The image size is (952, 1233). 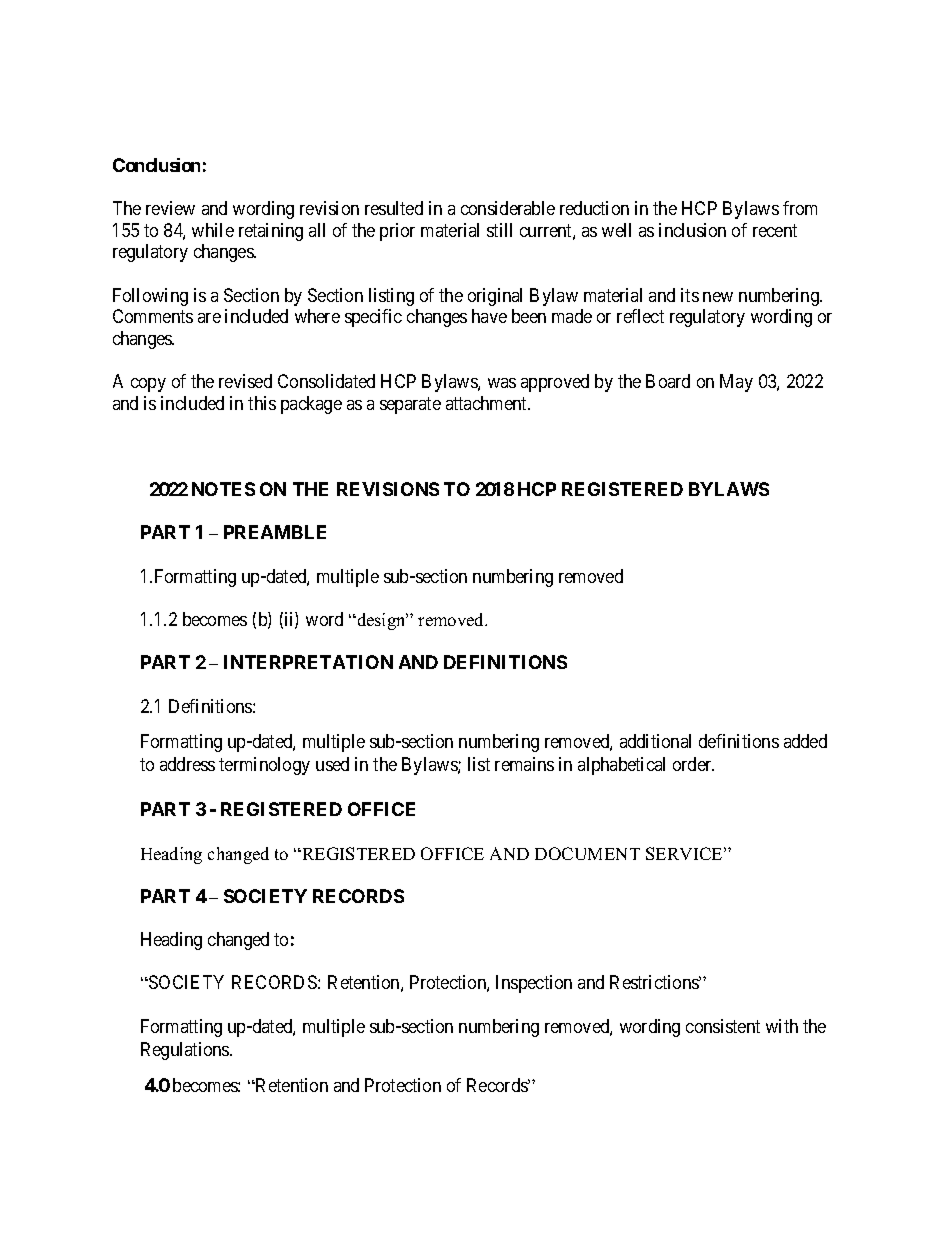 What do you see at coordinates (524, 764) in the image?
I see `remains` at bounding box center [524, 764].
